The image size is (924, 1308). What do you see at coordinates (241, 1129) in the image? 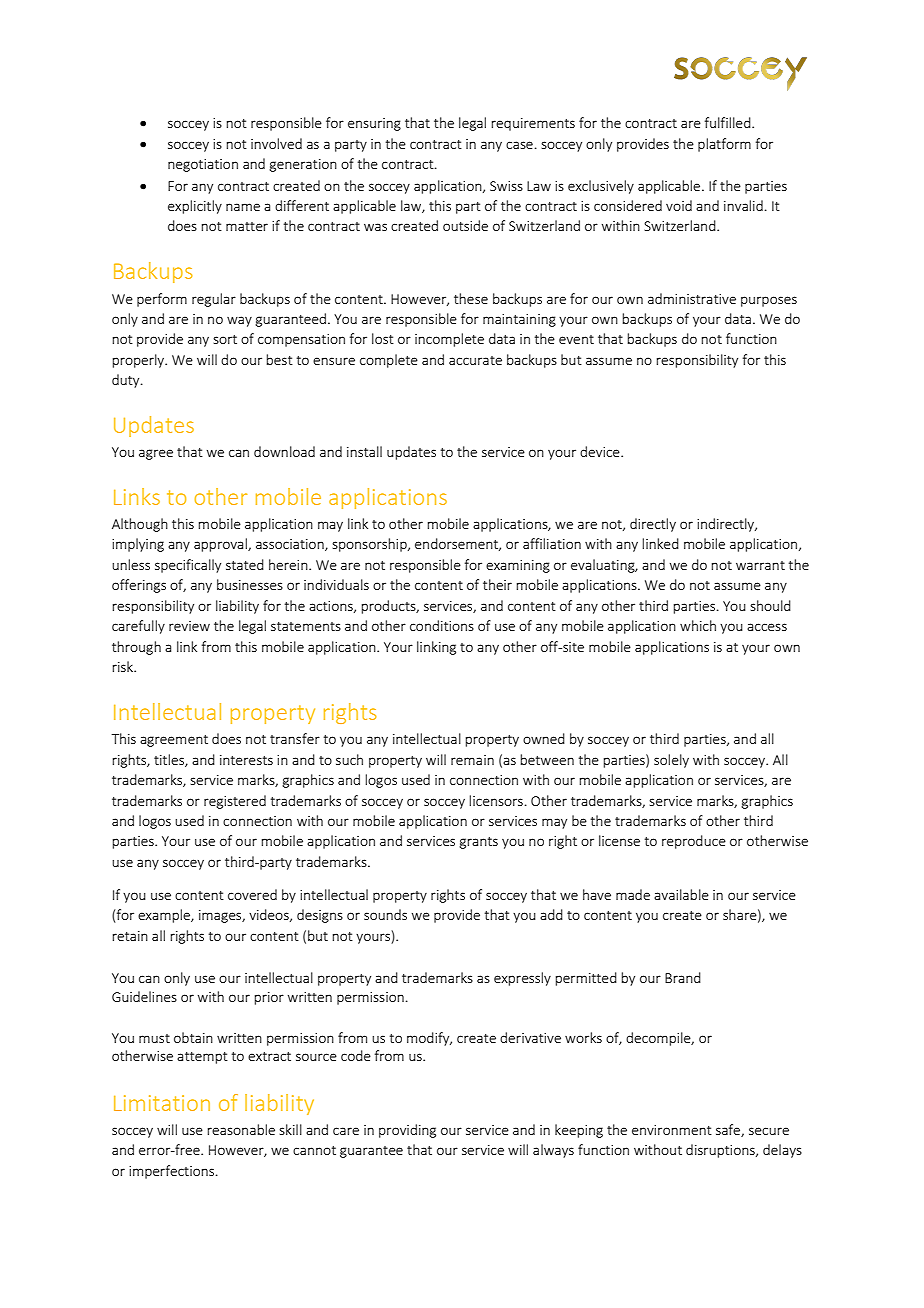
I see `reasonable` at bounding box center [241, 1129].
